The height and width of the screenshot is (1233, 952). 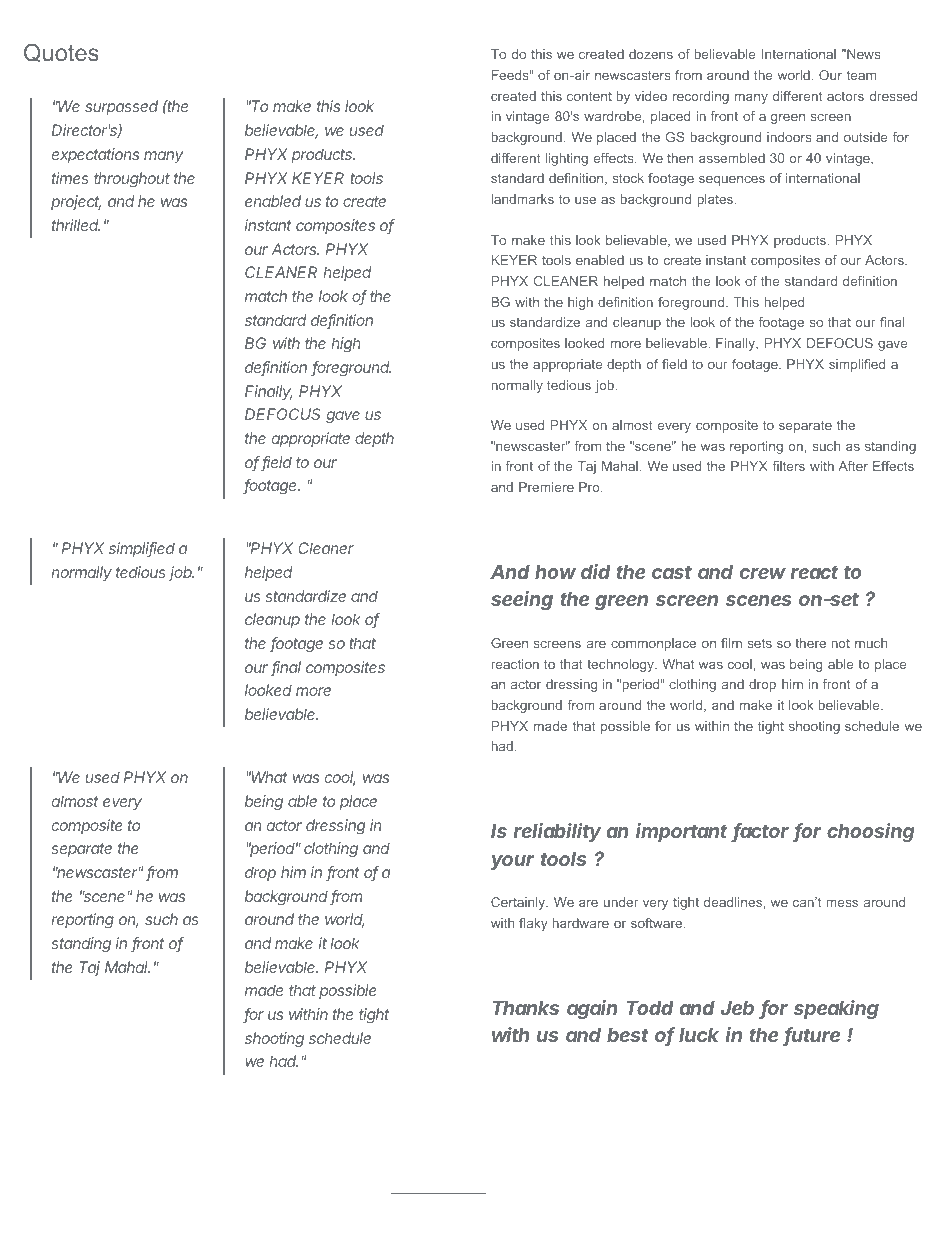 I want to click on Premiere, so click(x=546, y=487).
